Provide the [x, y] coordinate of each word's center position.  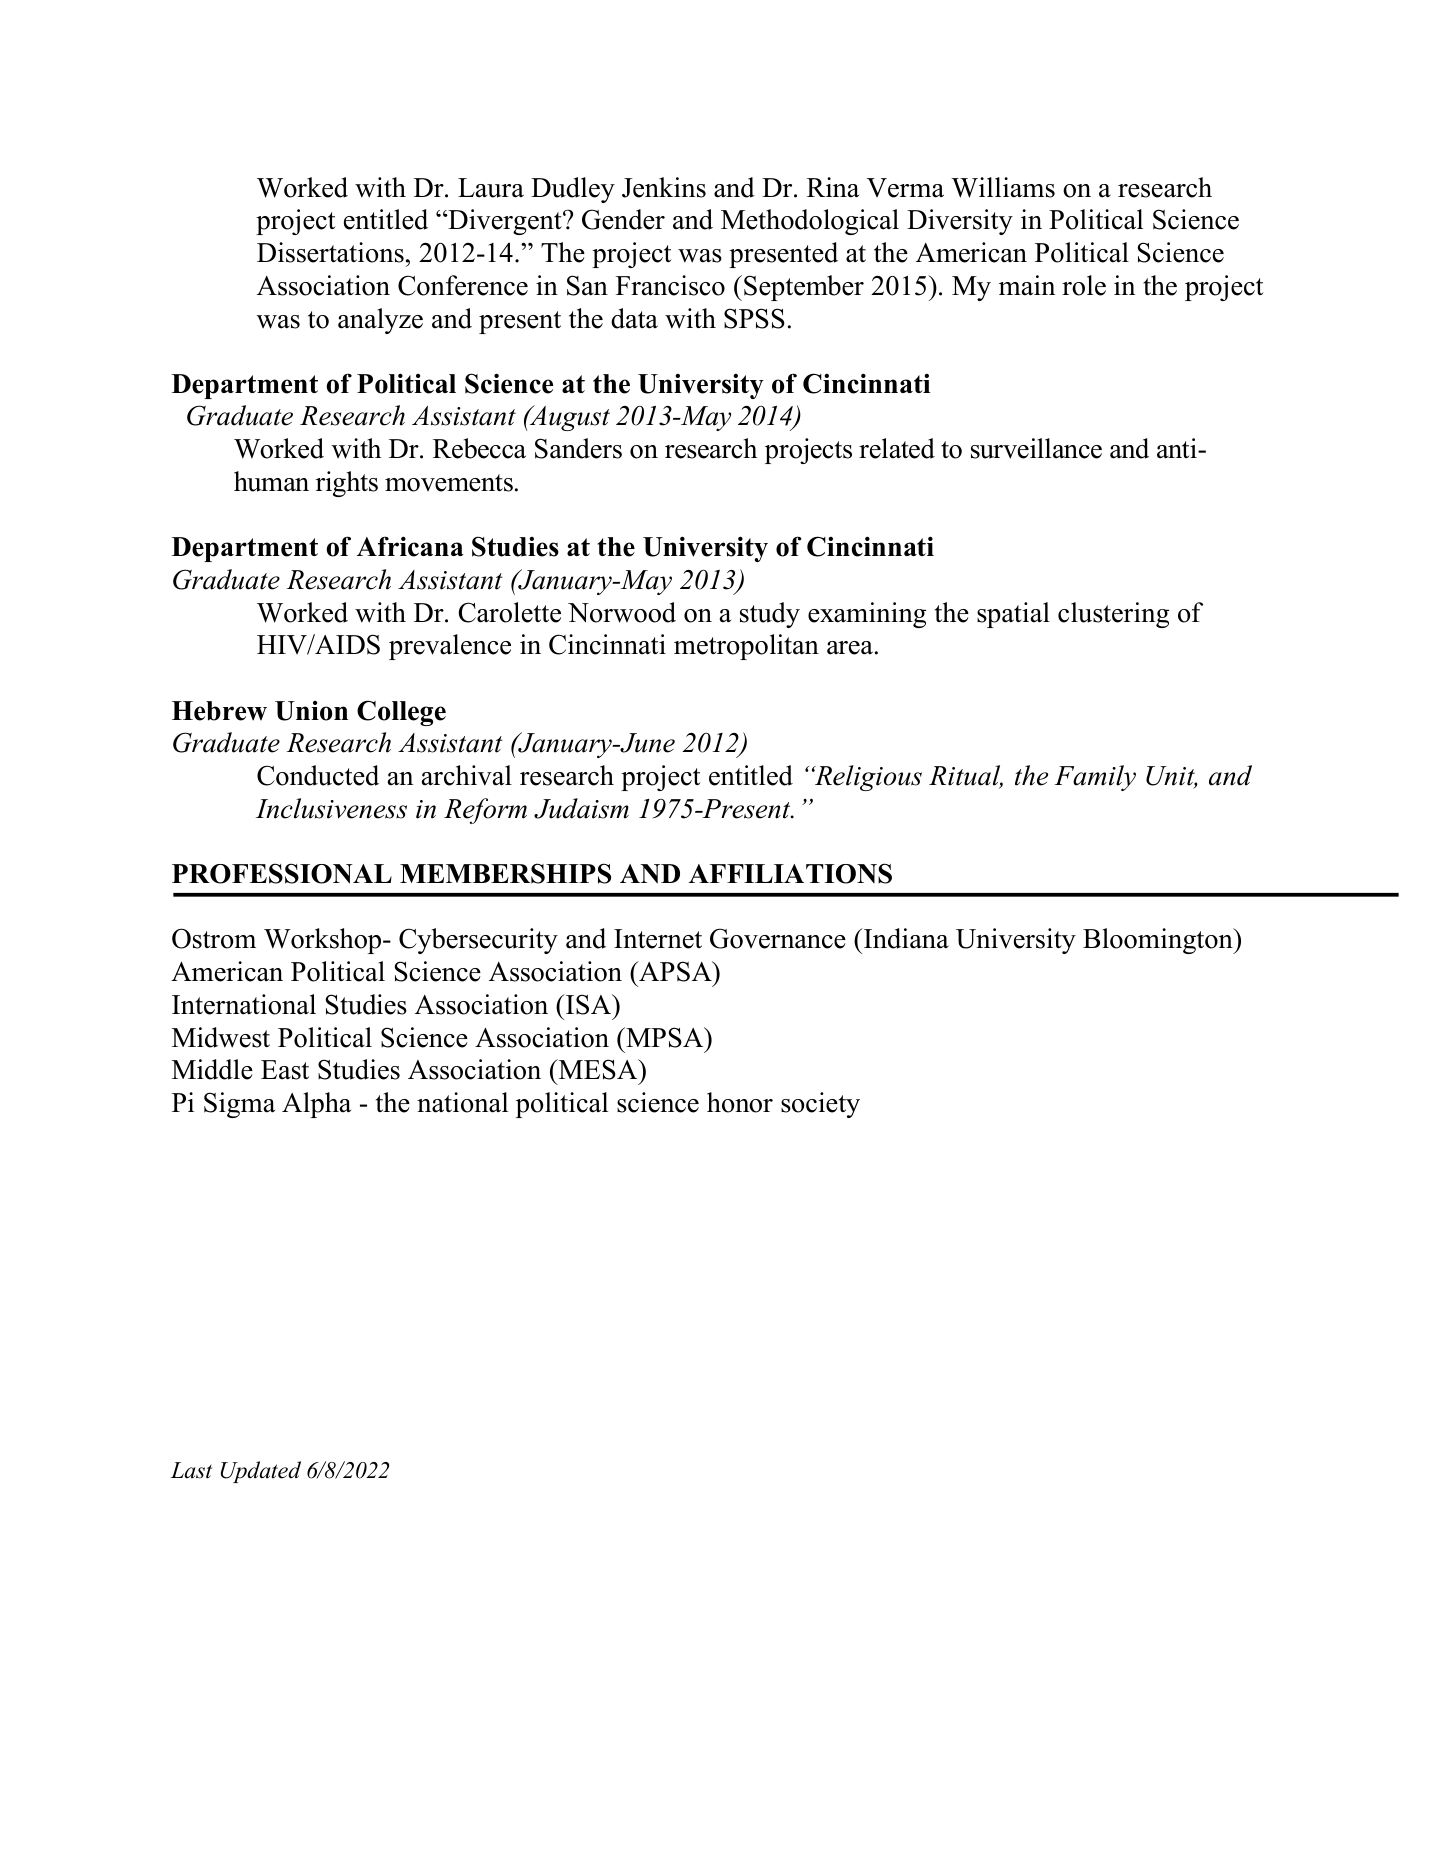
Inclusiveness [331, 808]
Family [1095, 778]
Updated [261, 1472]
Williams [1003, 187]
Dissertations [330, 252]
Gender [623, 219]
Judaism [581, 808]
